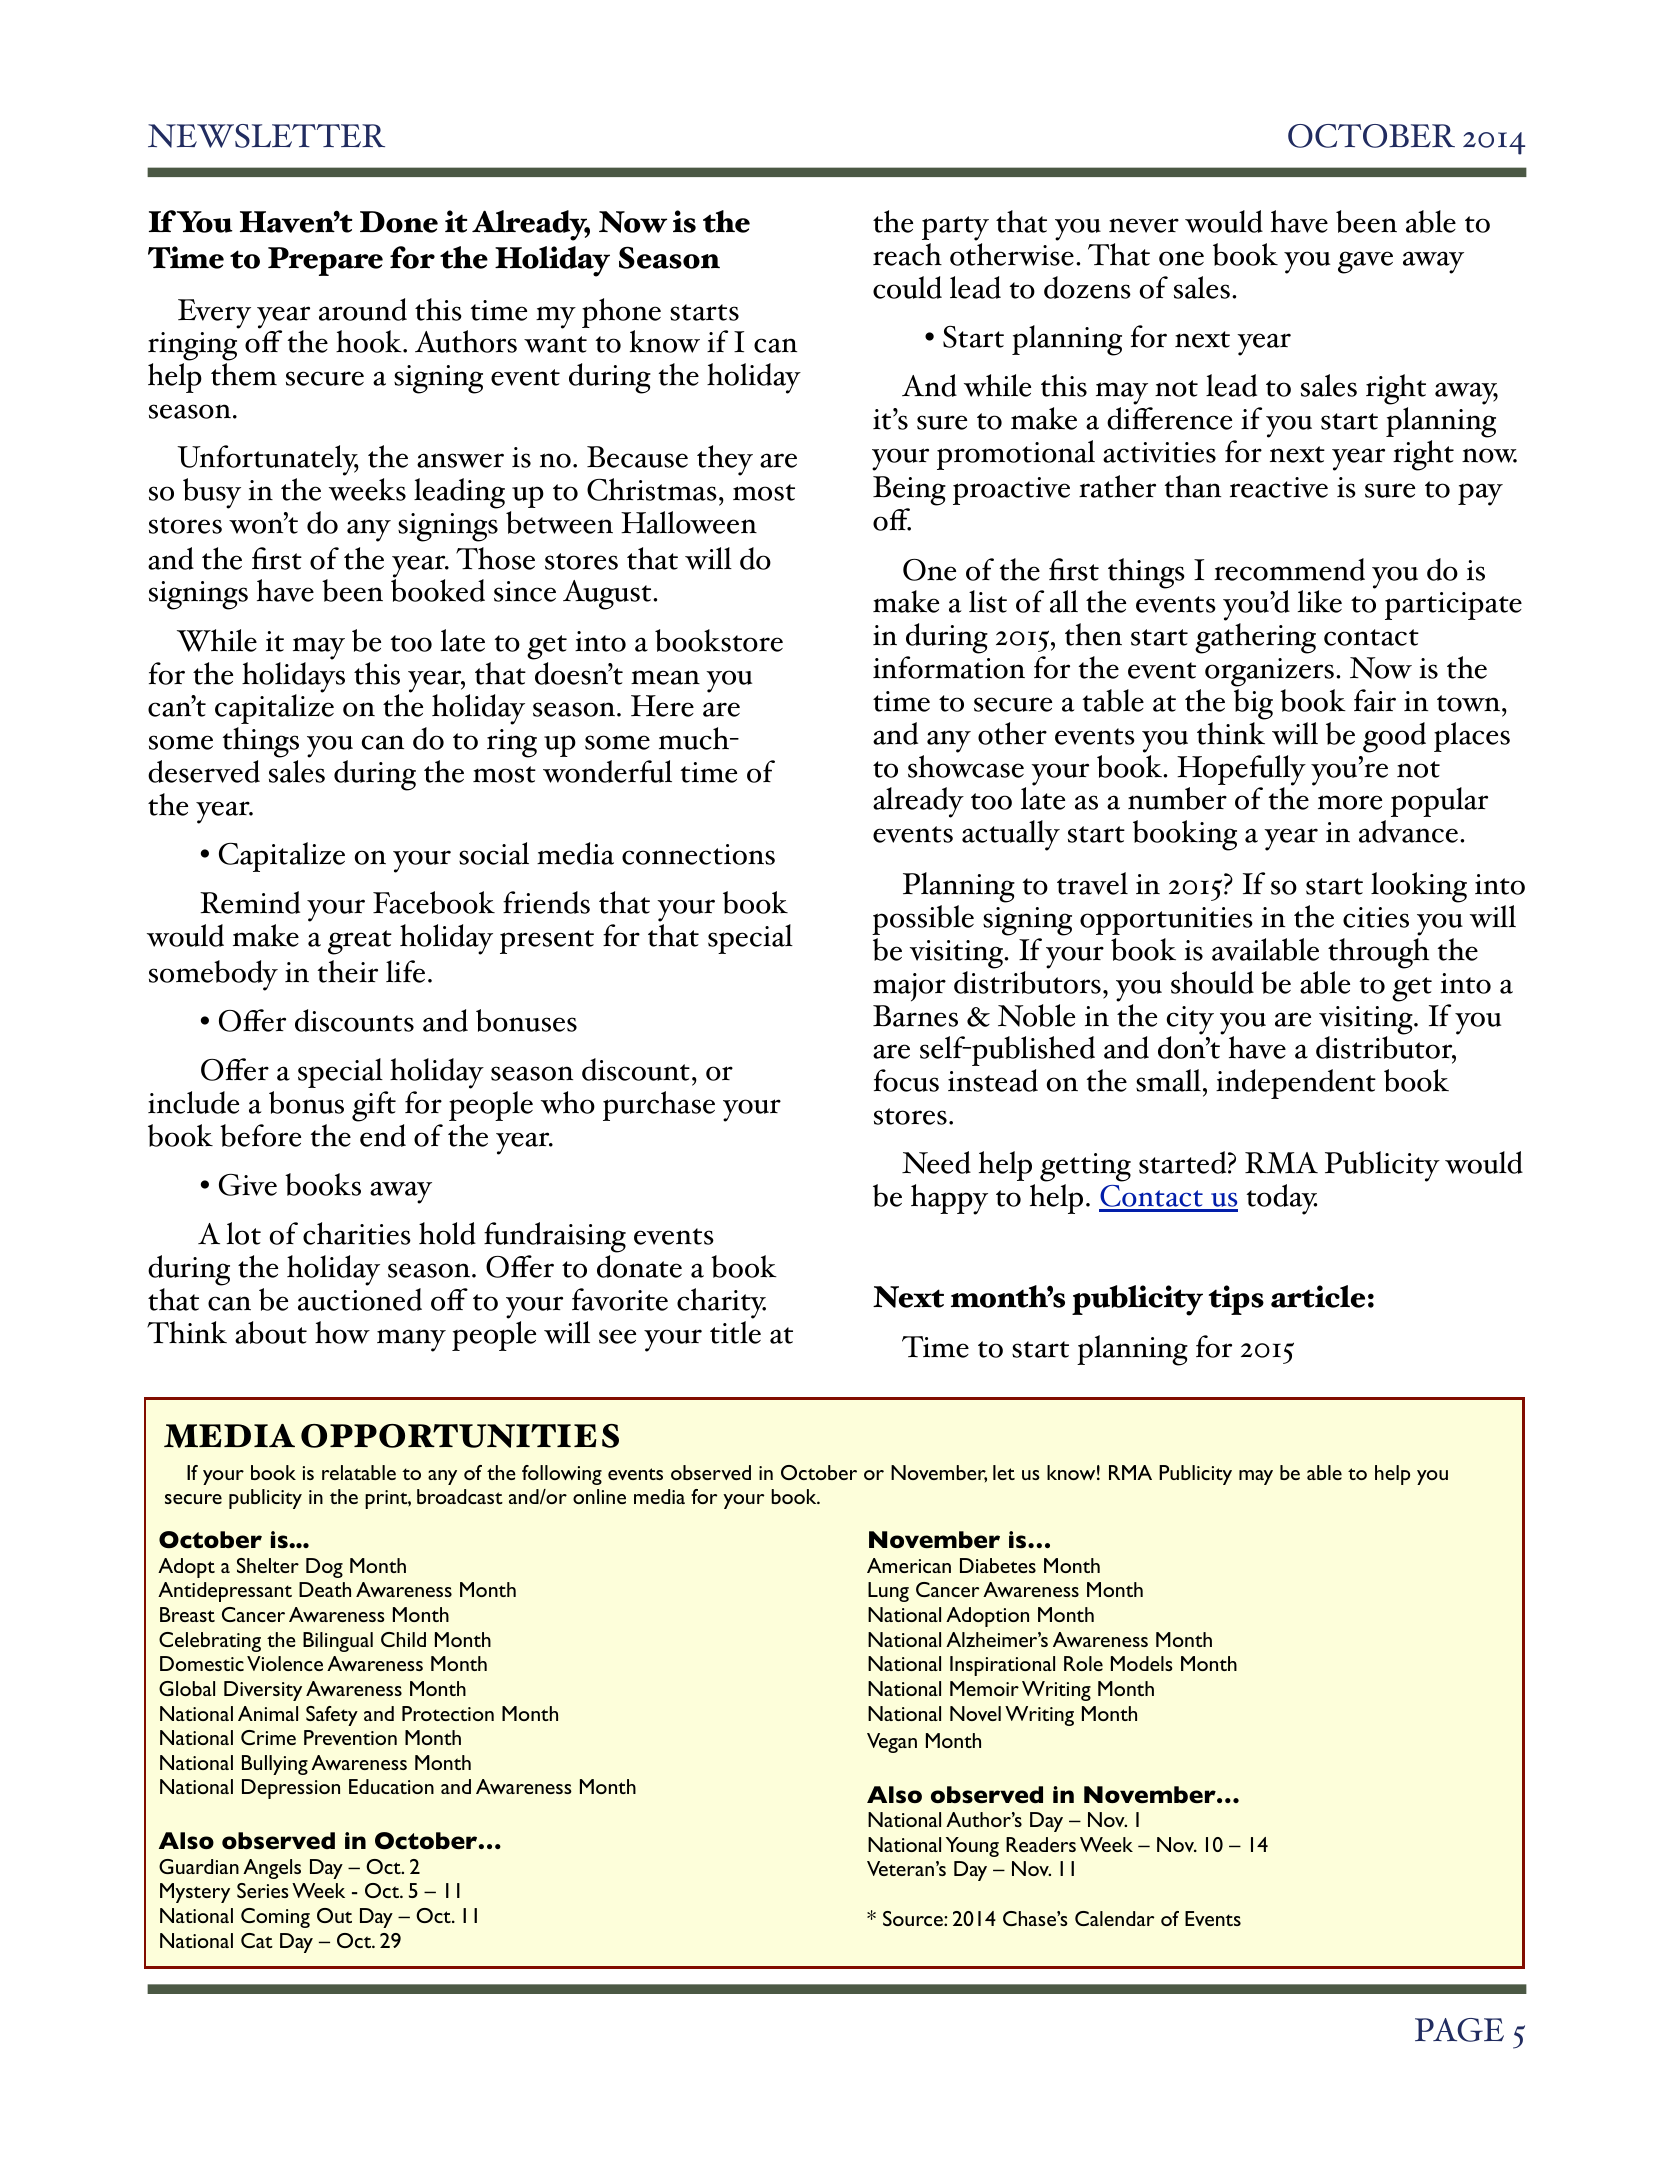  I want to click on focus, so click(906, 1080).
